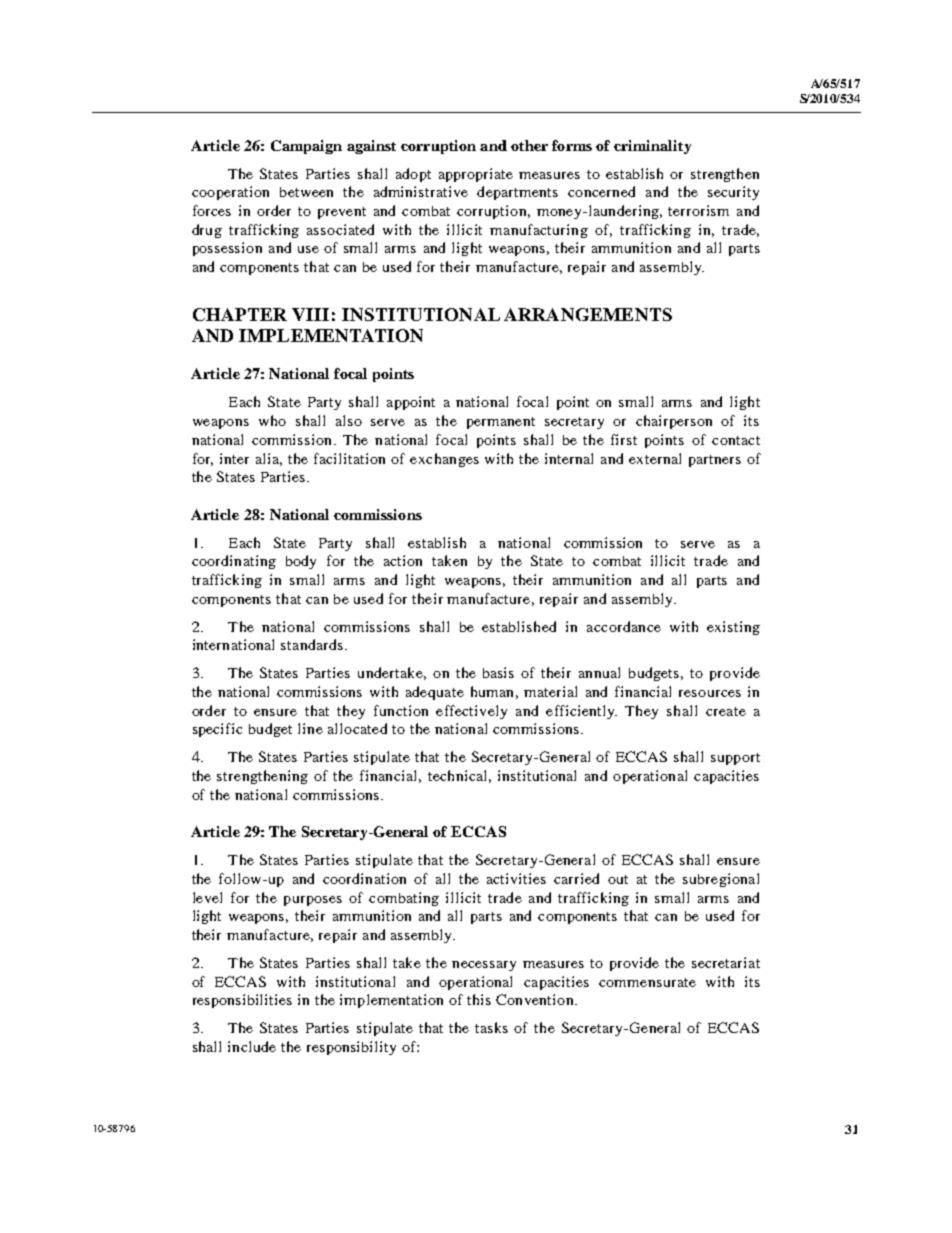 The height and width of the document is (1233, 952). I want to click on include, so click(252, 1046).
